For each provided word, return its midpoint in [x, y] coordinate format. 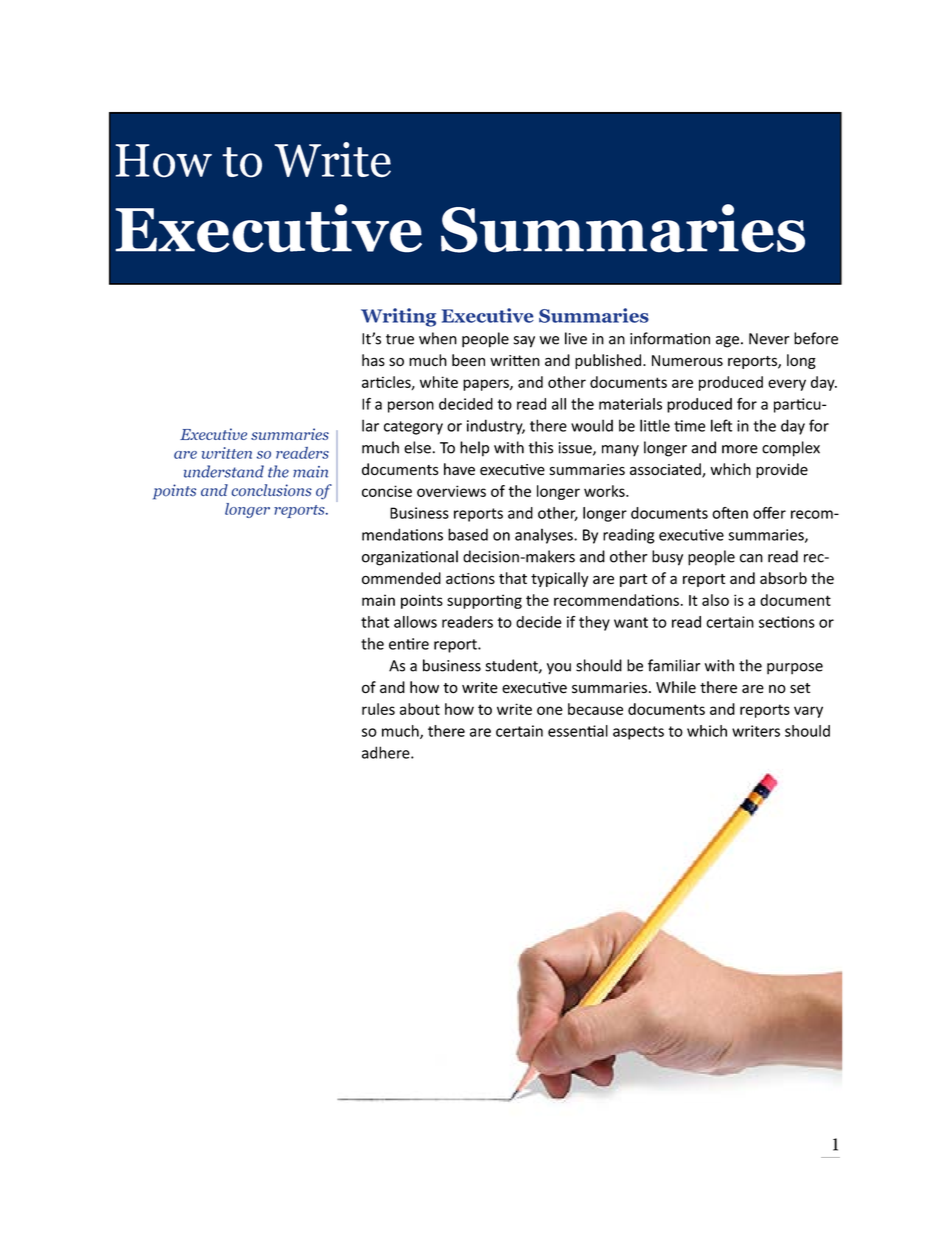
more [740, 449]
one [550, 710]
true [400, 339]
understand [224, 471]
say [524, 342]
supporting [484, 601]
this [540, 447]
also [715, 600]
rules [378, 709]
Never [769, 339]
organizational [410, 558]
